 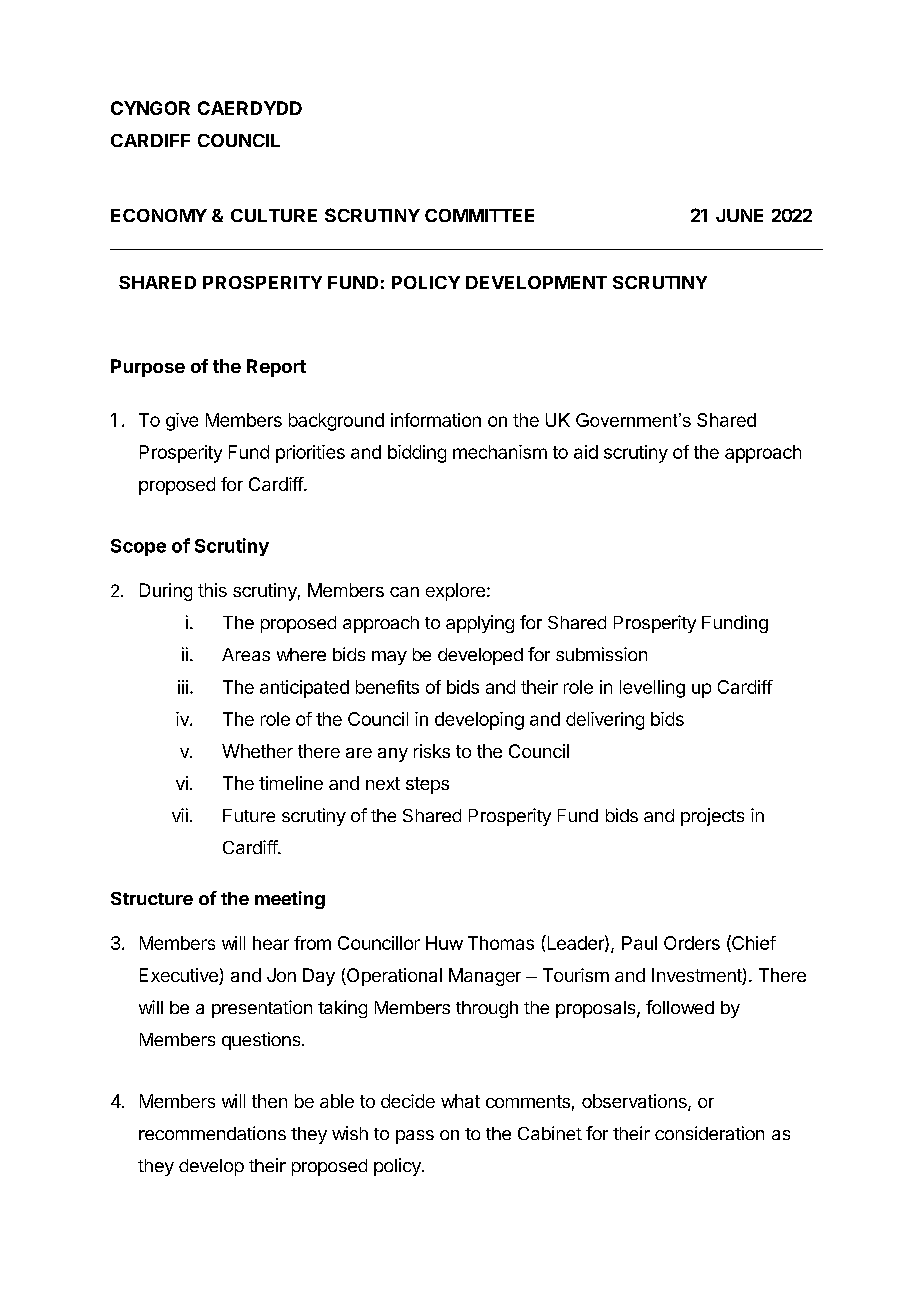 I want to click on COMMITTEE, so click(x=479, y=215).
